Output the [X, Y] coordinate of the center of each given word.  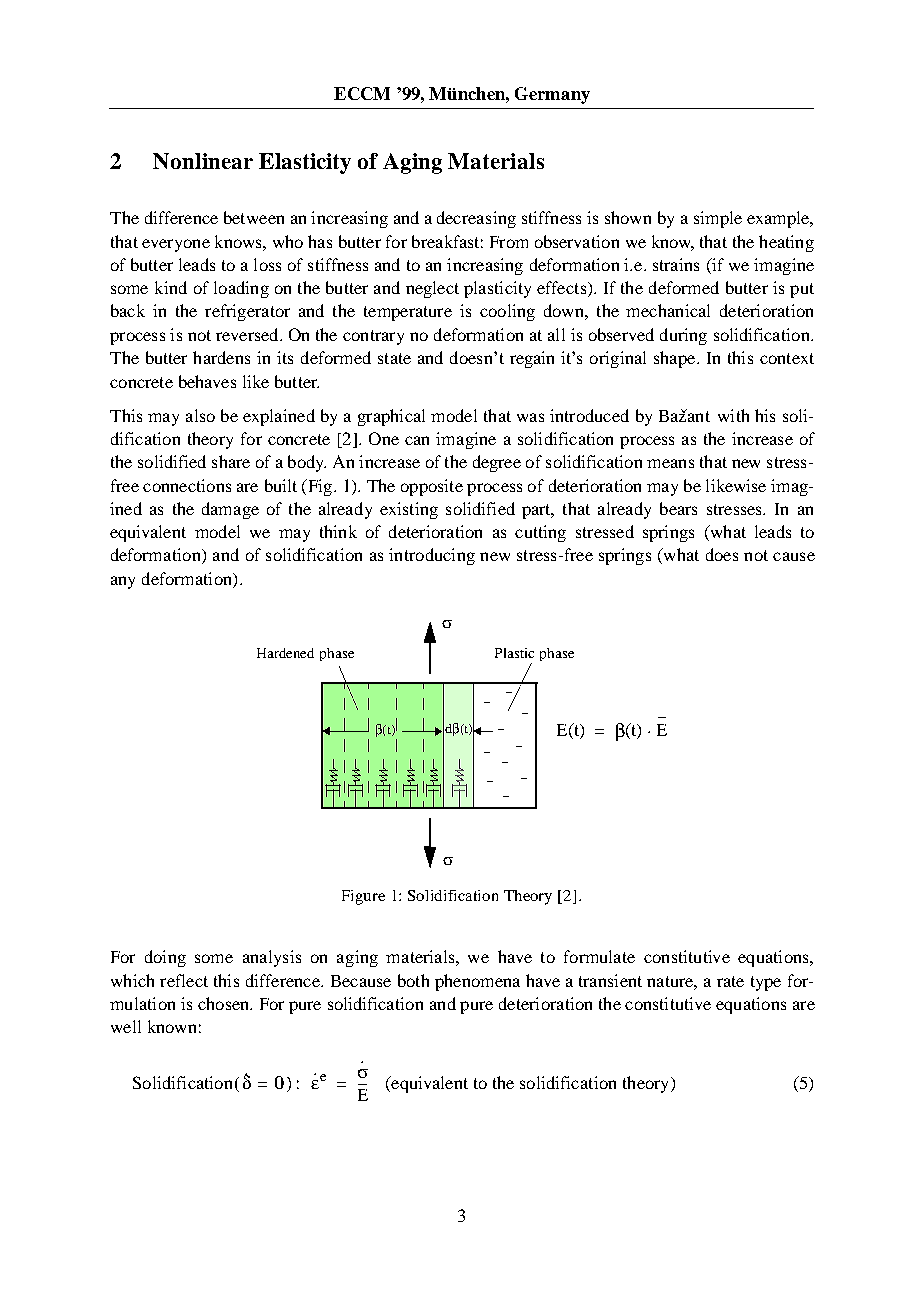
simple [718, 219]
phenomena [477, 982]
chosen [225, 1003]
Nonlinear [203, 161]
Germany [552, 95]
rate [730, 981]
